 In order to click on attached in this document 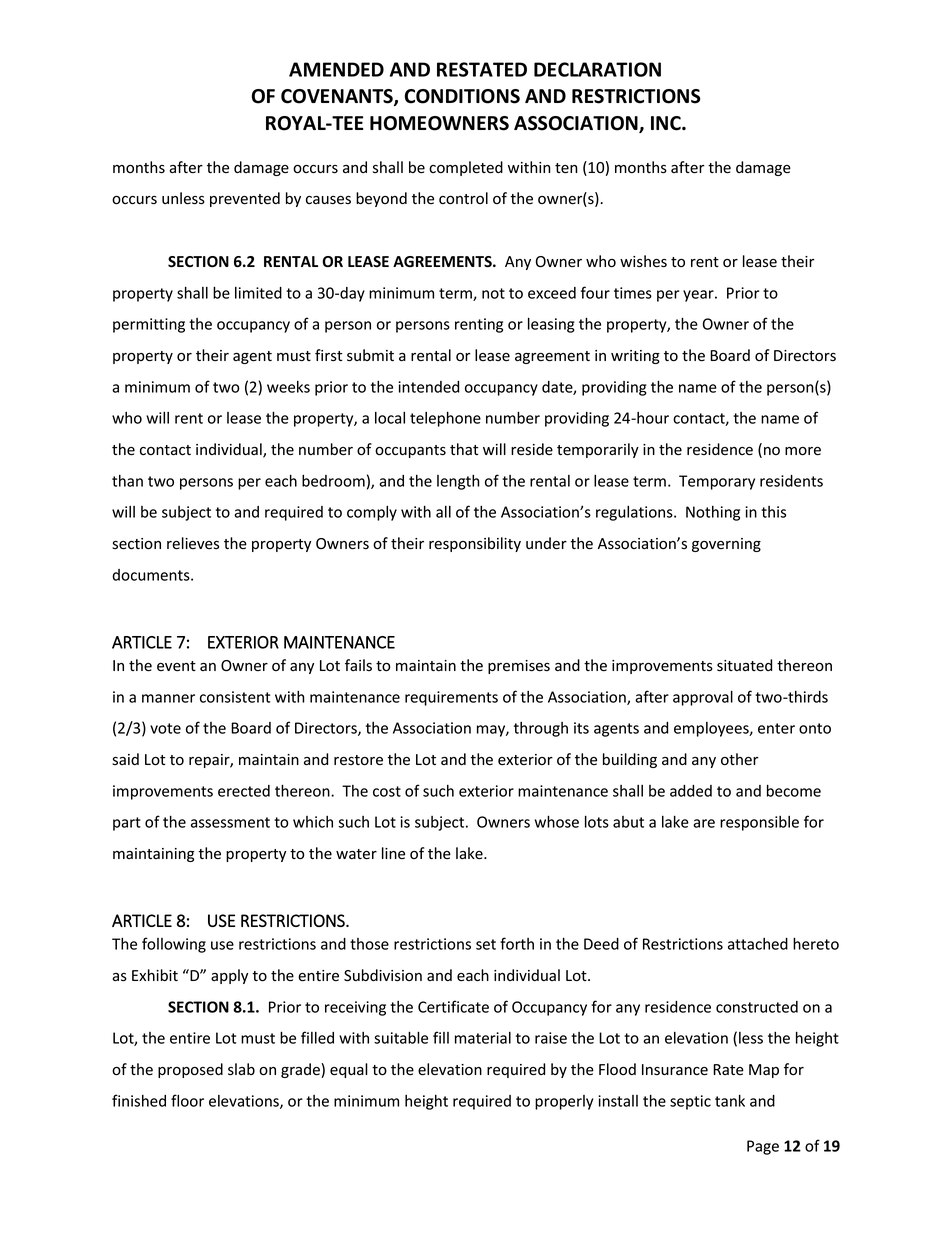, I will do `click(758, 944)`.
